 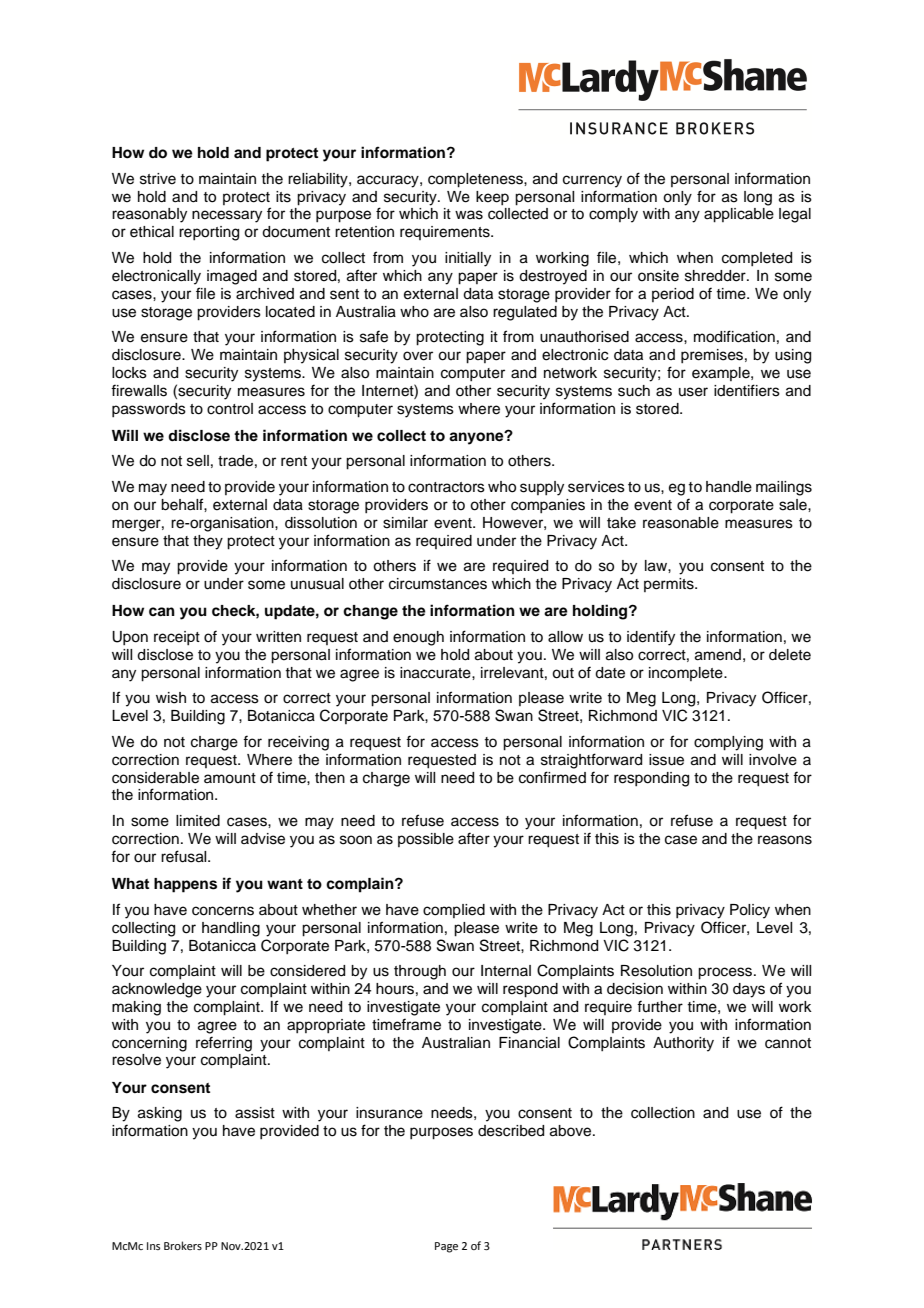 I want to click on was, so click(x=469, y=215).
